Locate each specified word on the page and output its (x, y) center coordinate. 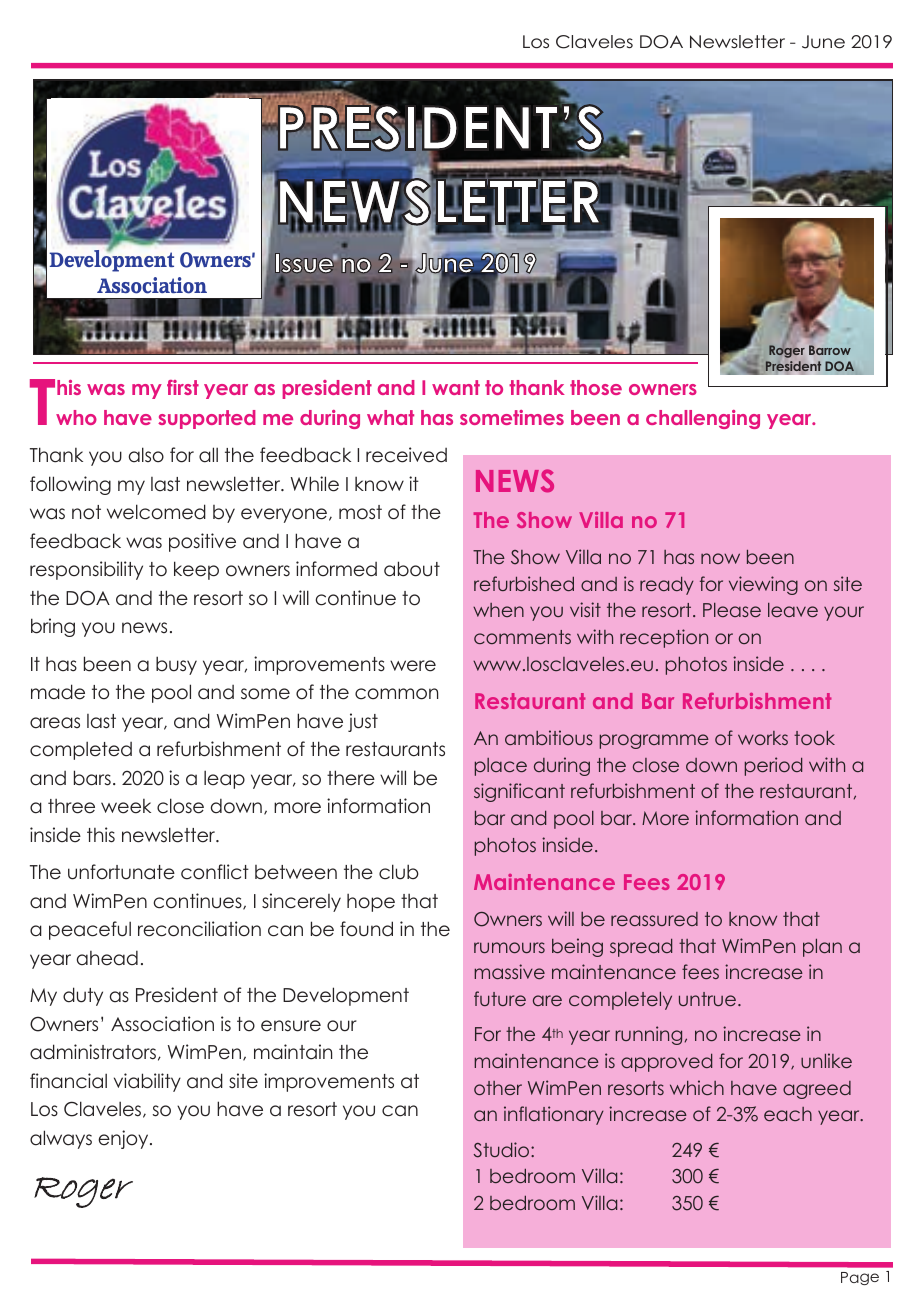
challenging (703, 419)
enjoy (124, 1139)
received (406, 455)
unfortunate (121, 872)
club (399, 872)
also (146, 455)
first (183, 387)
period (773, 766)
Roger (787, 351)
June (823, 42)
